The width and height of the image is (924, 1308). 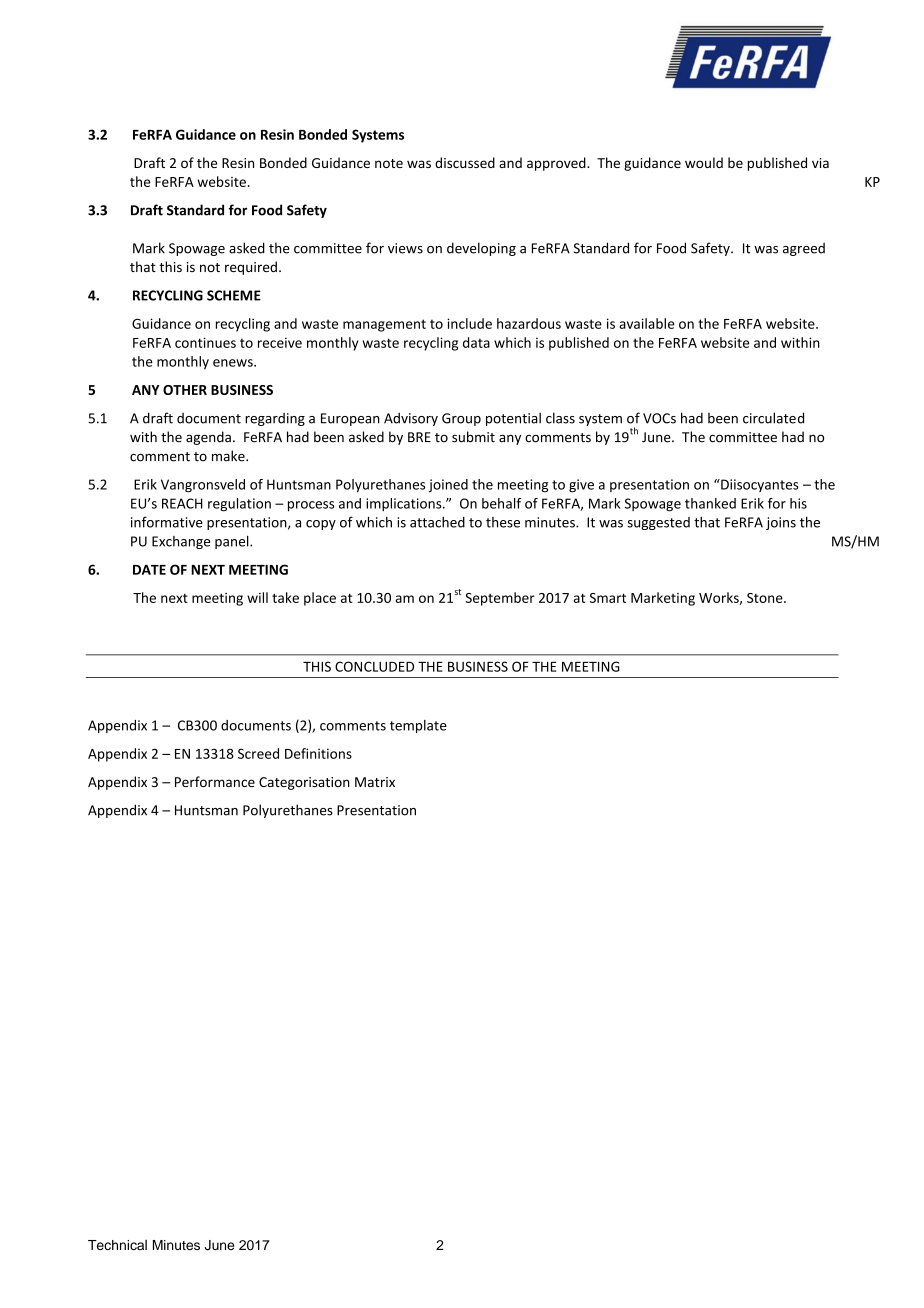 I want to click on Categorisation, so click(x=304, y=783).
